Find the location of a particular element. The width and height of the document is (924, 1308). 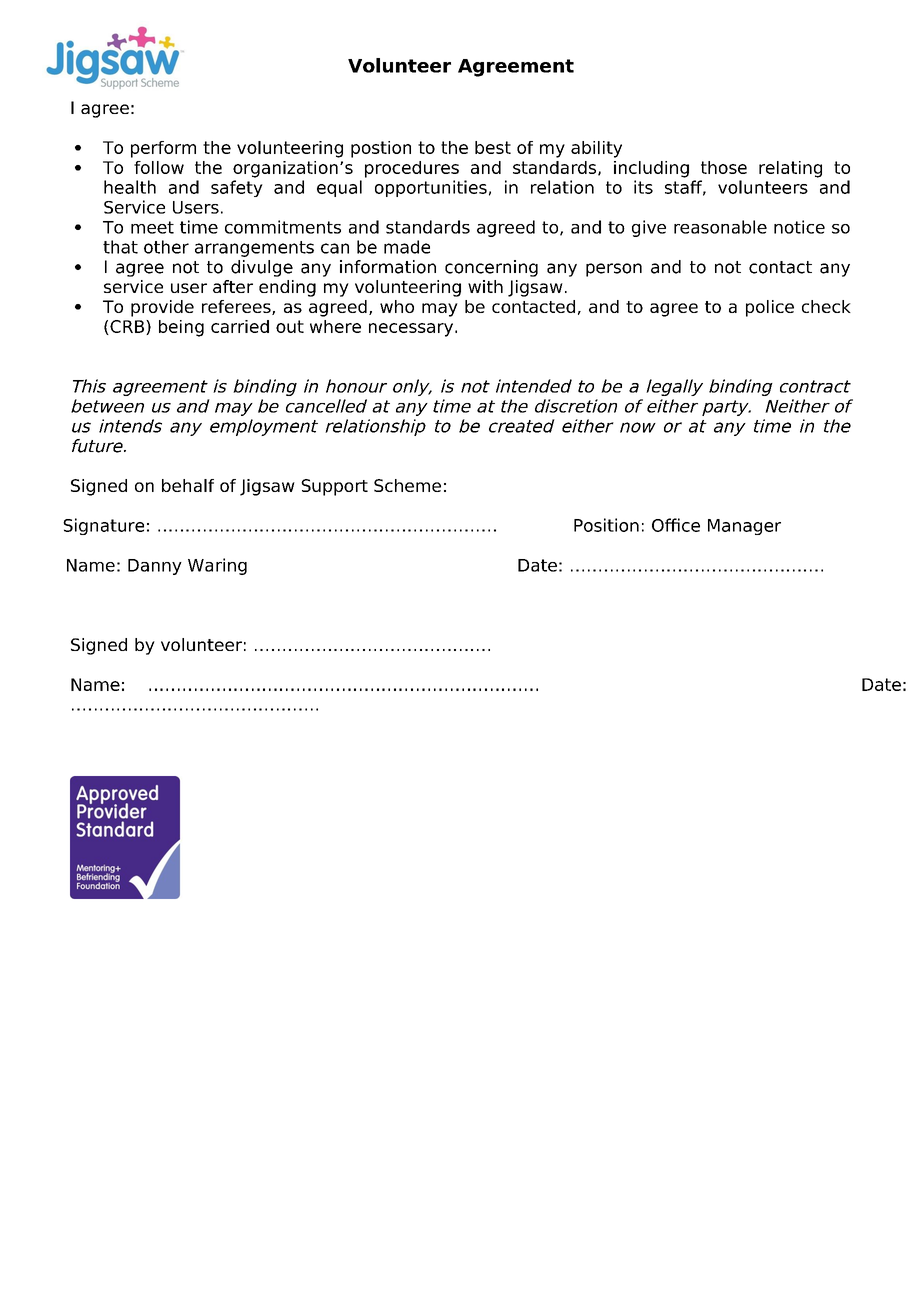

best is located at coordinates (493, 147).
